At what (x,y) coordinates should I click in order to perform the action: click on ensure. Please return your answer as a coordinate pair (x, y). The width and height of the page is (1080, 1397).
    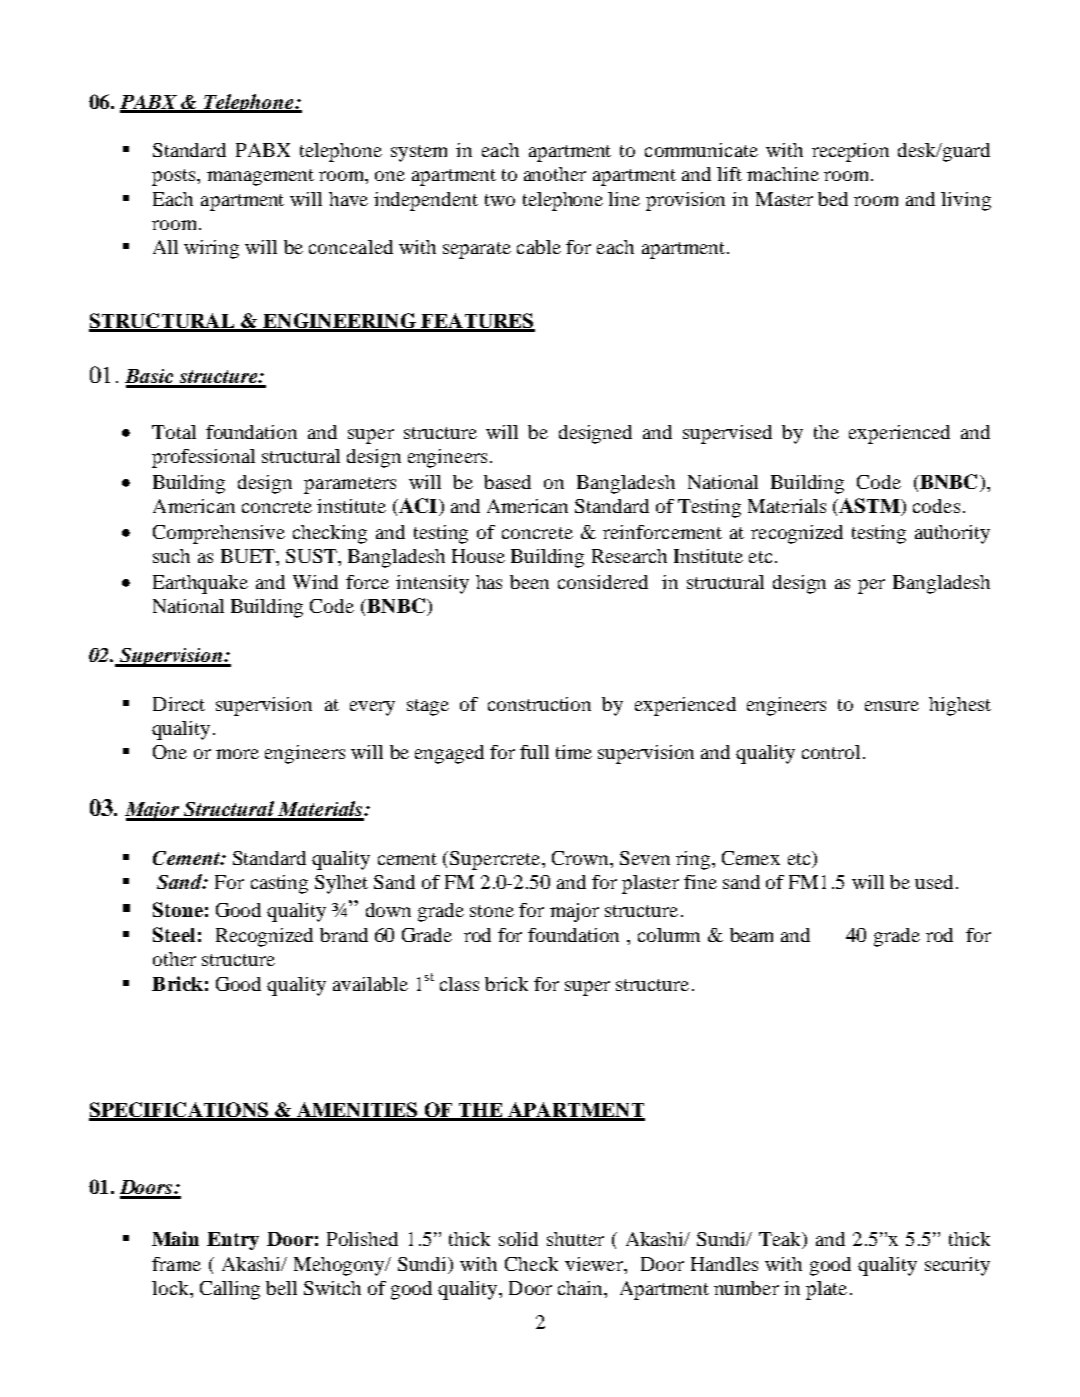
    Looking at the image, I should click on (892, 706).
